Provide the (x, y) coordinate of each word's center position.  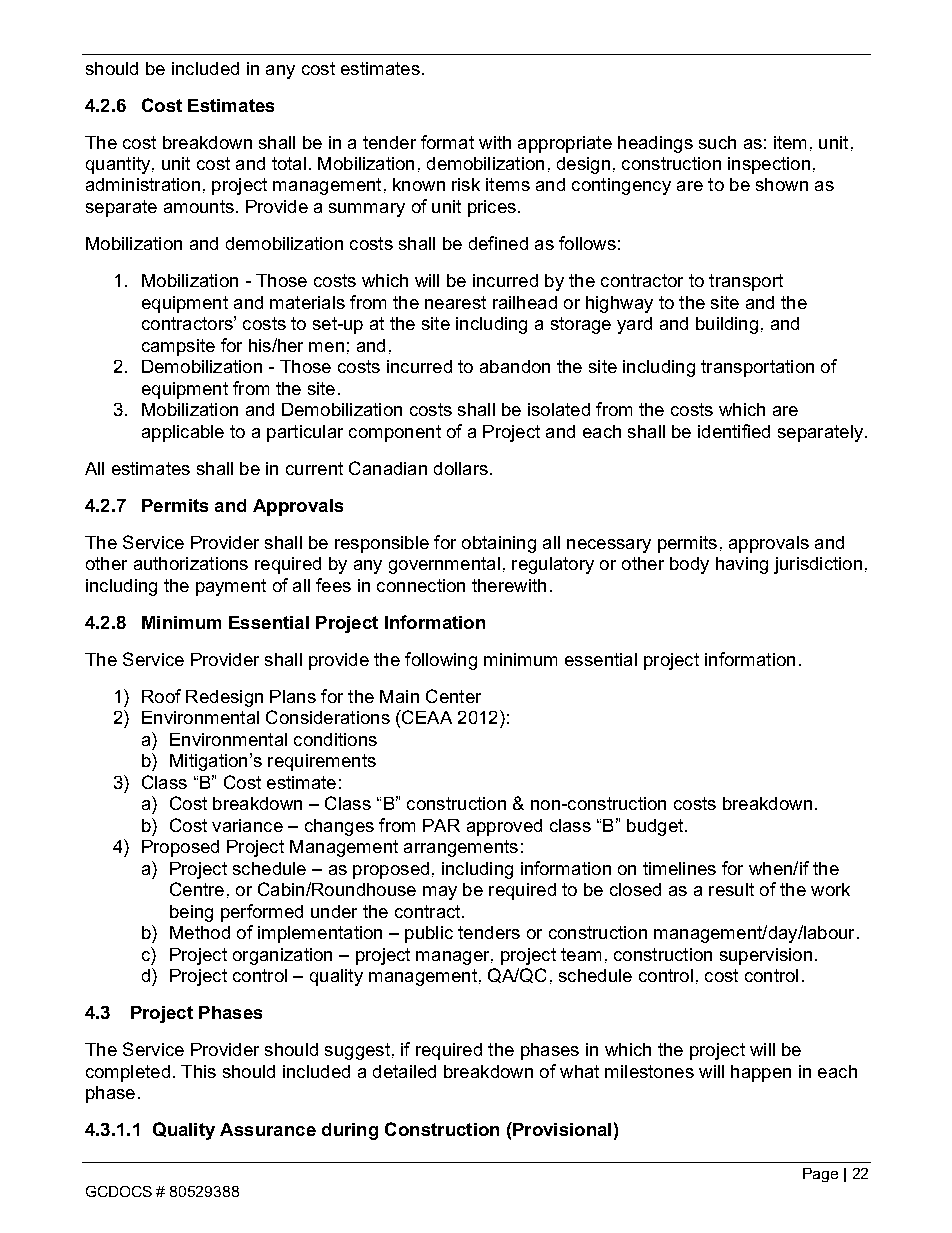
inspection (769, 165)
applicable (183, 433)
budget (656, 827)
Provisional (561, 1129)
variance (247, 825)
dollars (461, 468)
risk (466, 184)
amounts (199, 206)
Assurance (268, 1129)
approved (504, 827)
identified (734, 431)
